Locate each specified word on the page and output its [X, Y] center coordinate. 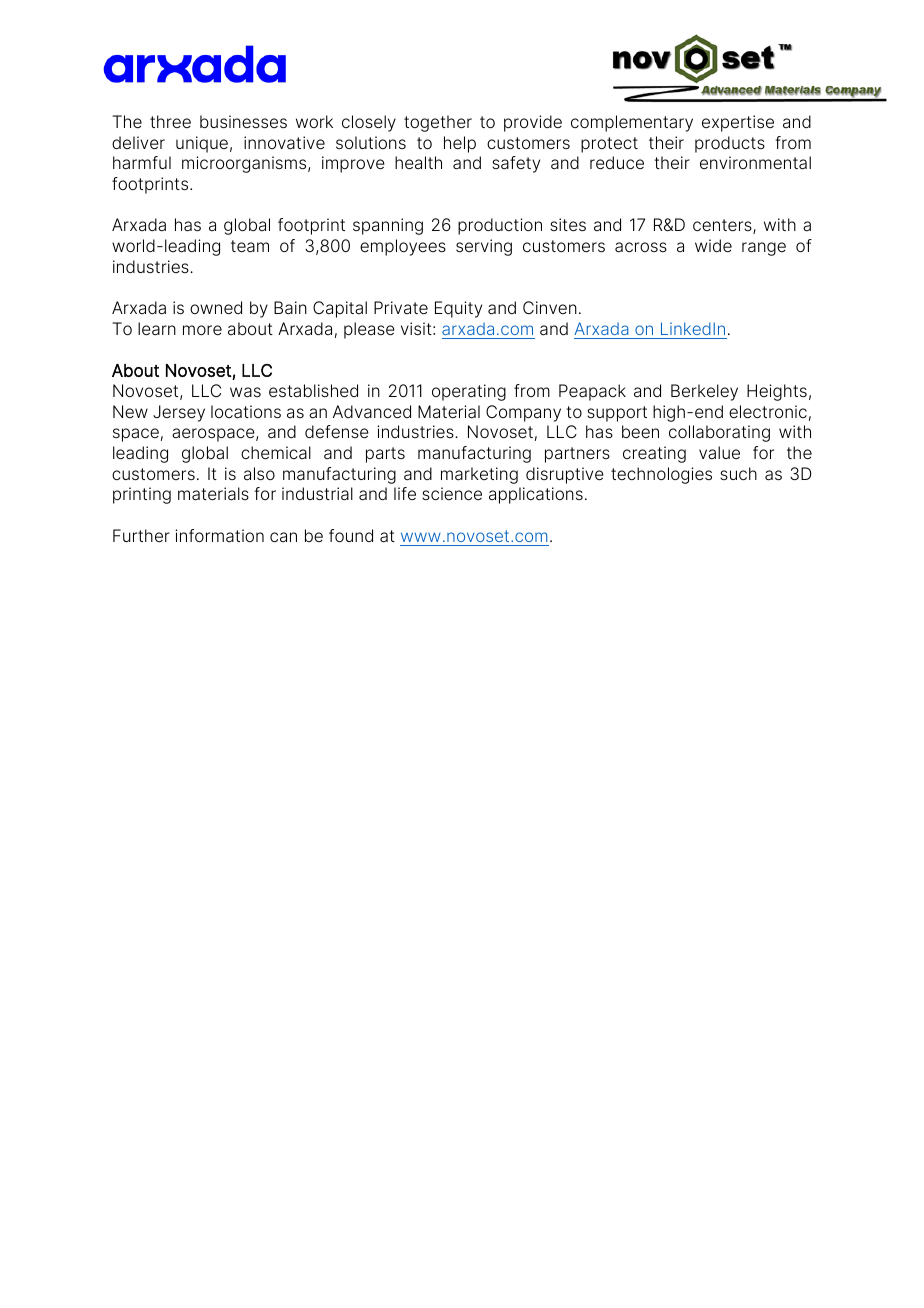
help [460, 144]
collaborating [719, 433]
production [500, 226]
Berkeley [704, 392]
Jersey [179, 413]
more [202, 330]
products [730, 144]
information [219, 536]
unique [202, 144]
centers [723, 226]
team [250, 246]
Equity [458, 309]
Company [523, 413]
